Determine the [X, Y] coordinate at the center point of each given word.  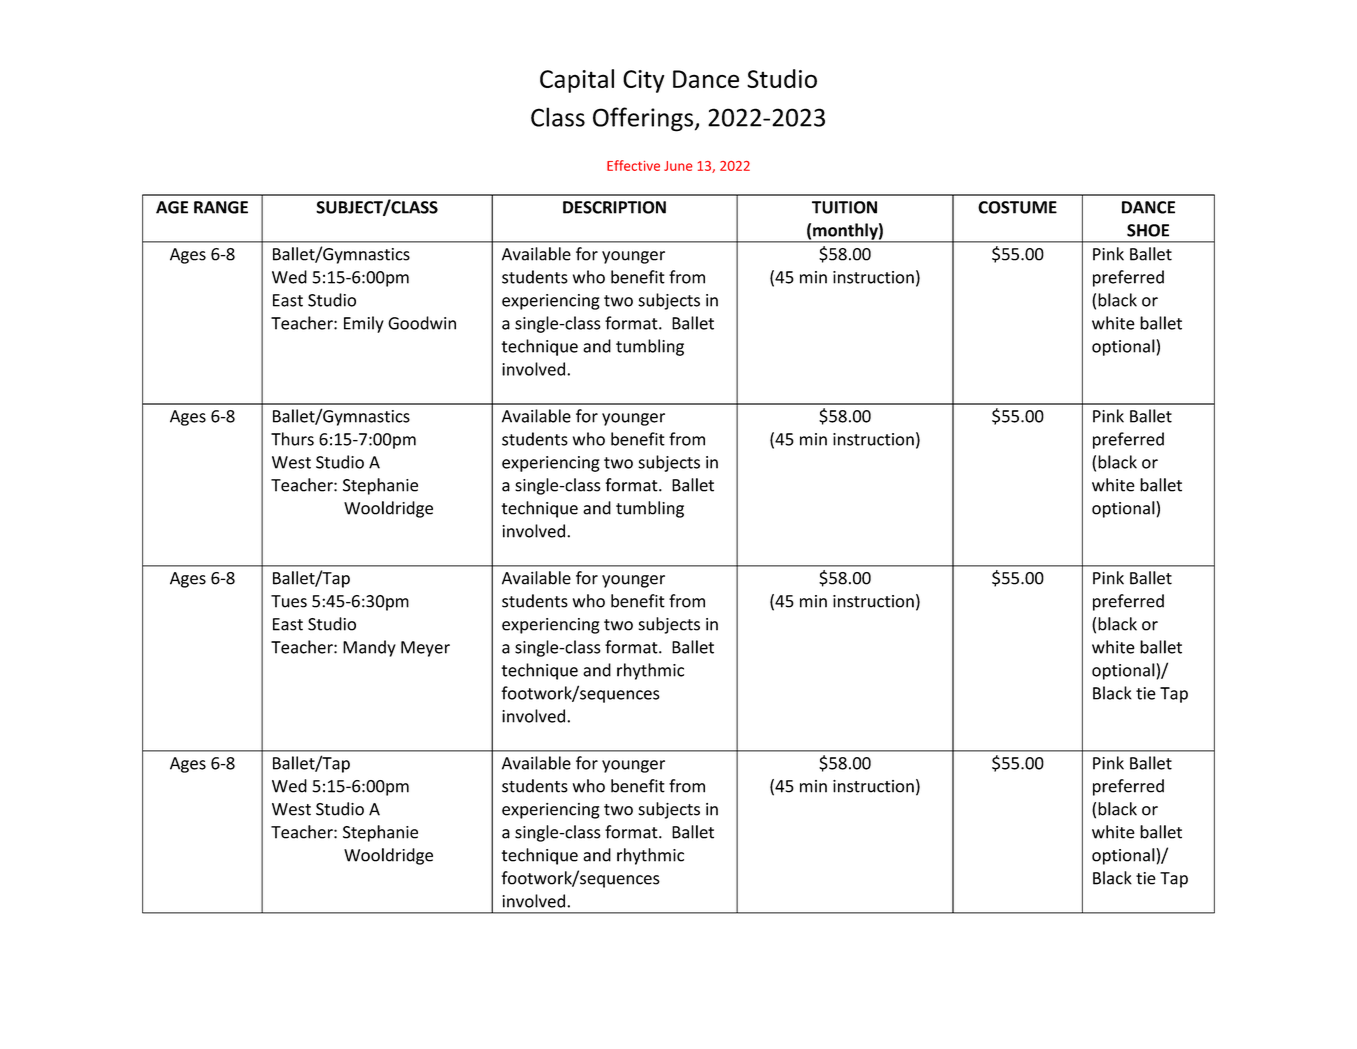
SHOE [1148, 230]
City [643, 81]
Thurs [292, 439]
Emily [364, 324]
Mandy [369, 648]
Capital [577, 81]
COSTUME [1017, 207]
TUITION [844, 207]
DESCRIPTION [614, 207]
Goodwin [422, 323]
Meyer [425, 649]
